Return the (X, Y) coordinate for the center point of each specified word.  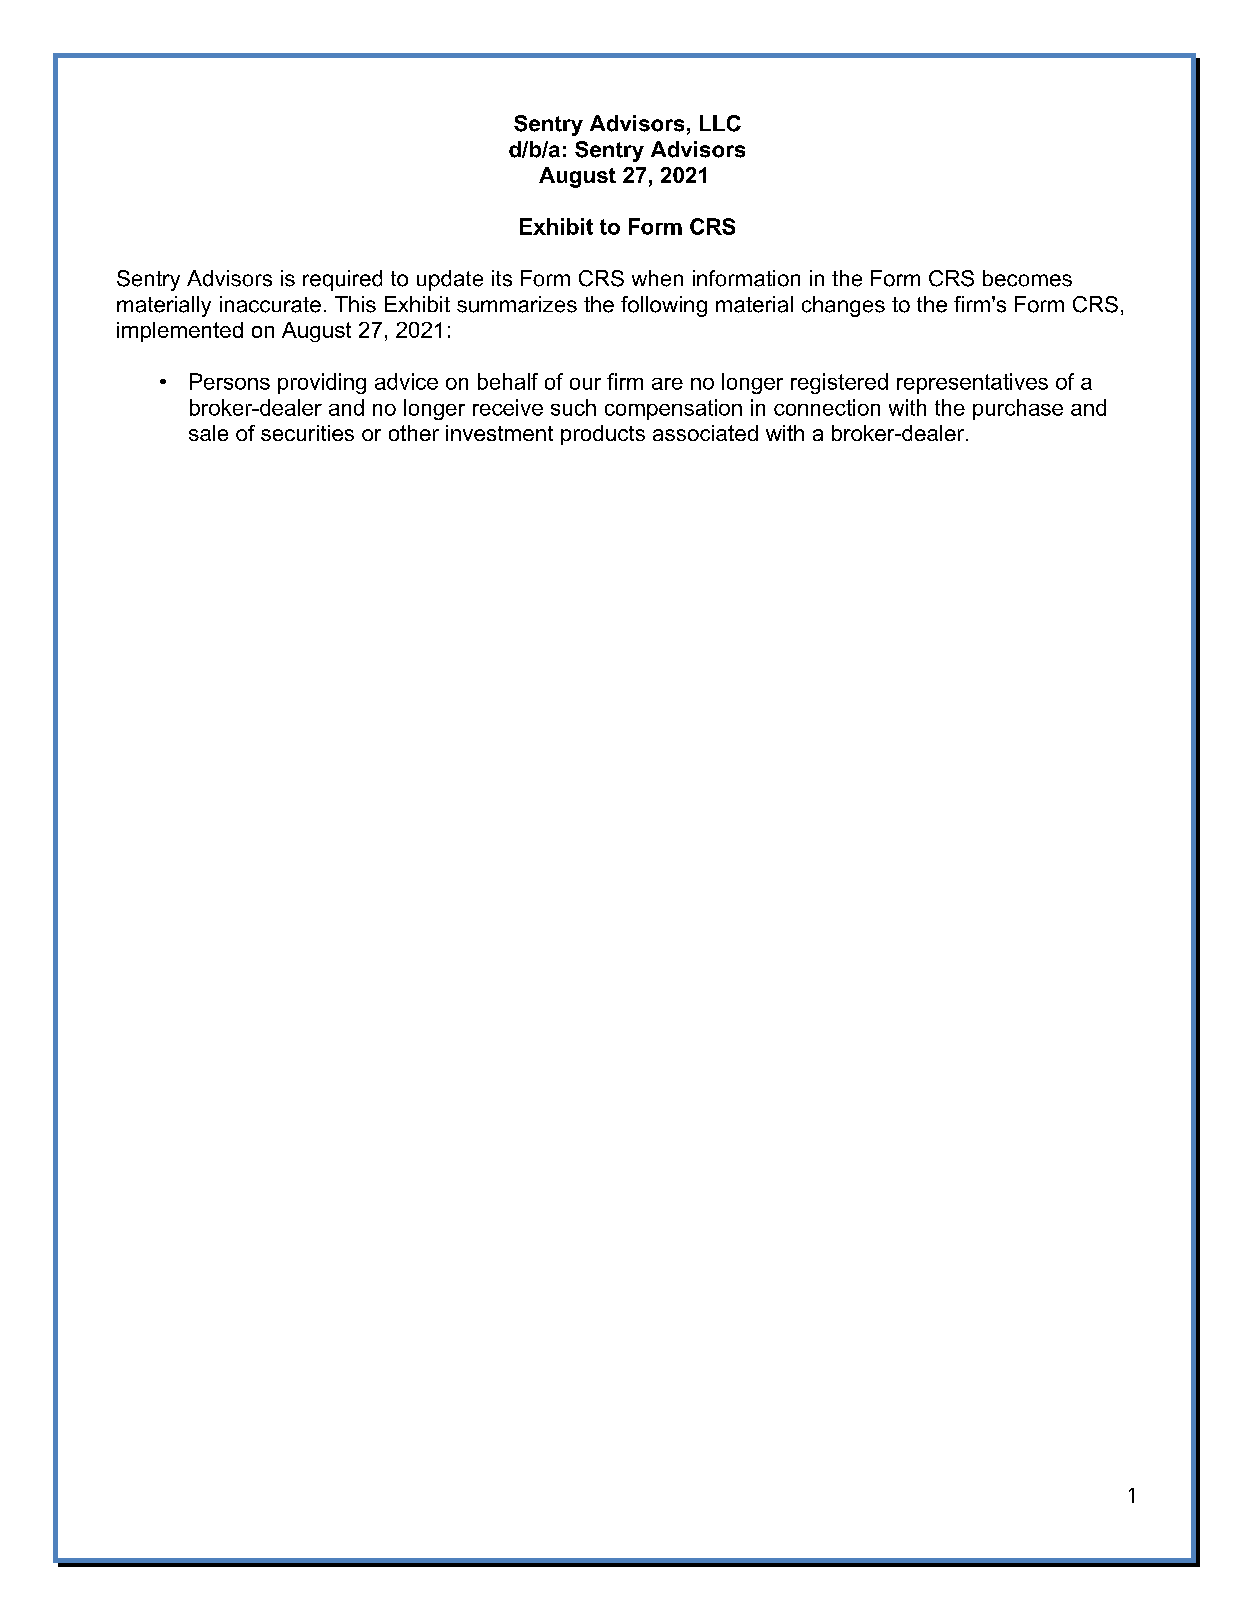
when (657, 278)
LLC (720, 123)
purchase (1018, 409)
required (342, 280)
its (502, 278)
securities (307, 433)
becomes (1027, 278)
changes (843, 306)
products (603, 435)
